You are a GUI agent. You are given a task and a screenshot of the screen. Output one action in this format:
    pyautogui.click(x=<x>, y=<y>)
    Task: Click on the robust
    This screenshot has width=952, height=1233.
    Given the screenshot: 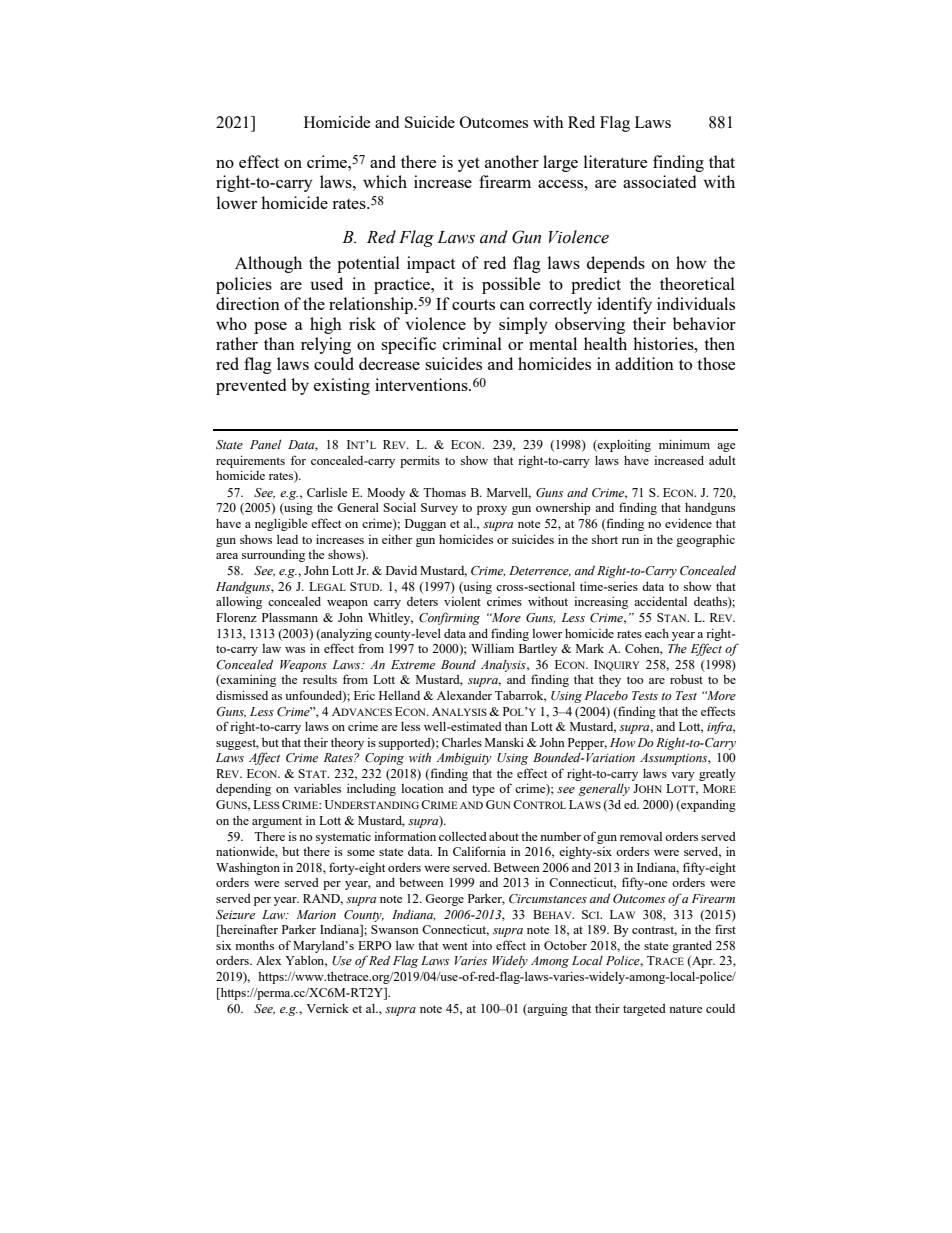 What is the action you would take?
    pyautogui.click(x=686, y=679)
